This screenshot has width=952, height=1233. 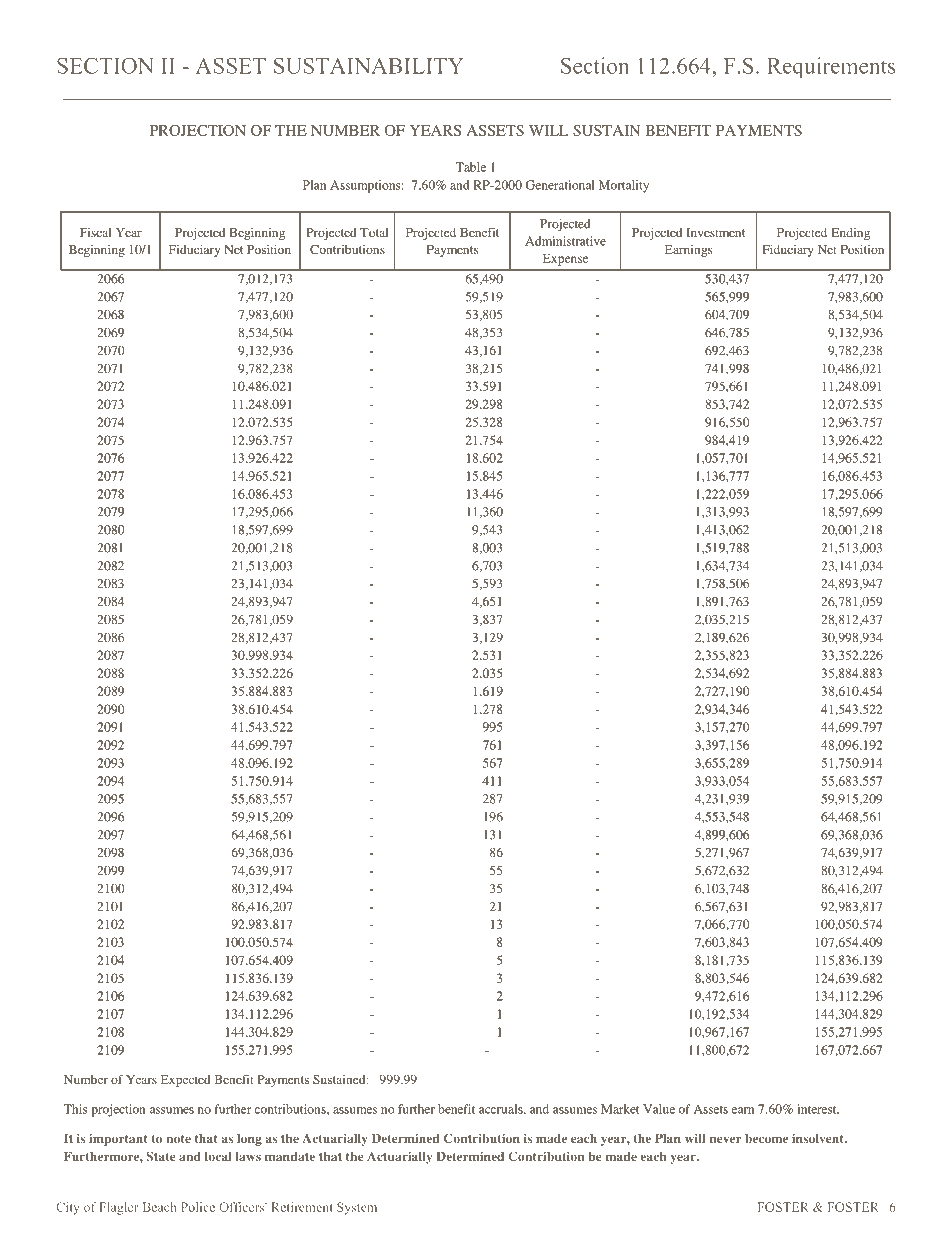 I want to click on Total, so click(x=374, y=232).
